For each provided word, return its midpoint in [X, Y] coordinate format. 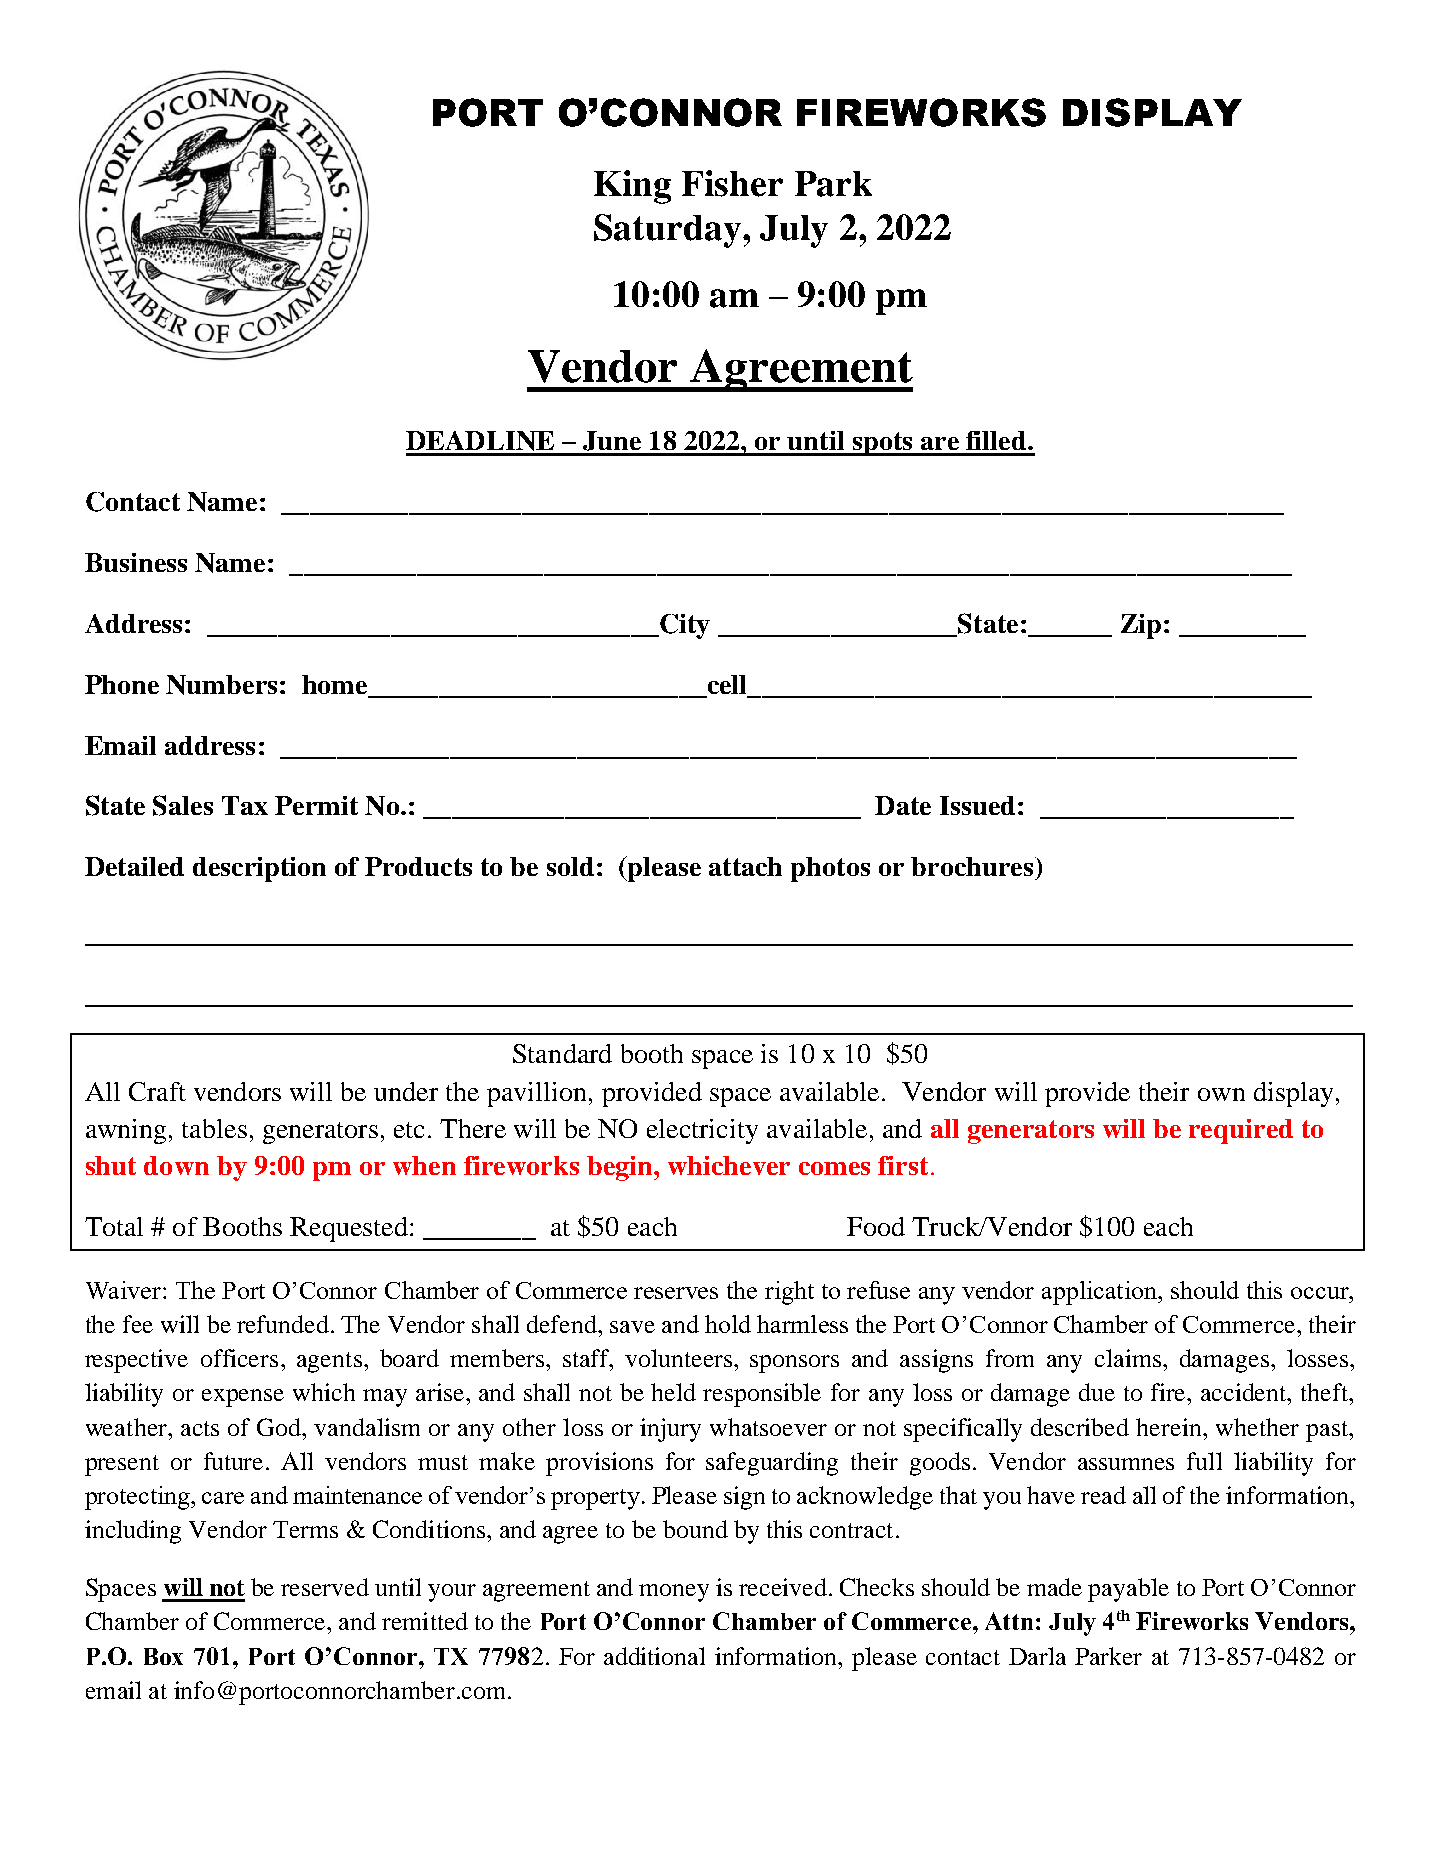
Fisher [732, 183]
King [632, 187]
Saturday [667, 231]
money [674, 1593]
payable [1128, 1590]
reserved [325, 1587]
